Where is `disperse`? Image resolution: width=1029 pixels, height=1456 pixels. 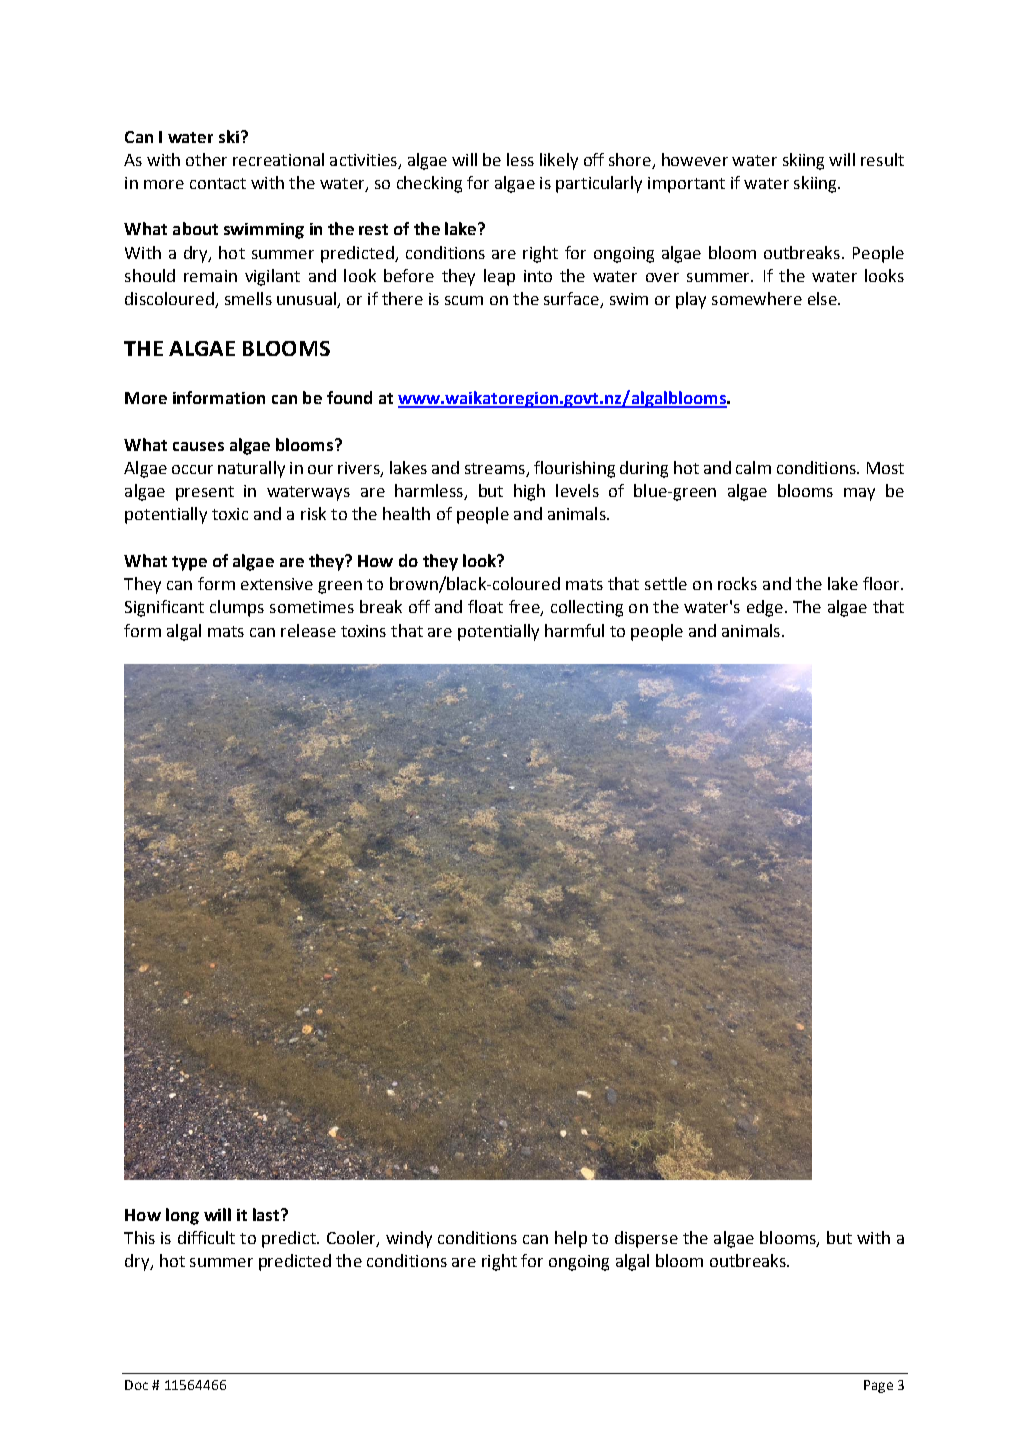
disperse is located at coordinates (646, 1239).
